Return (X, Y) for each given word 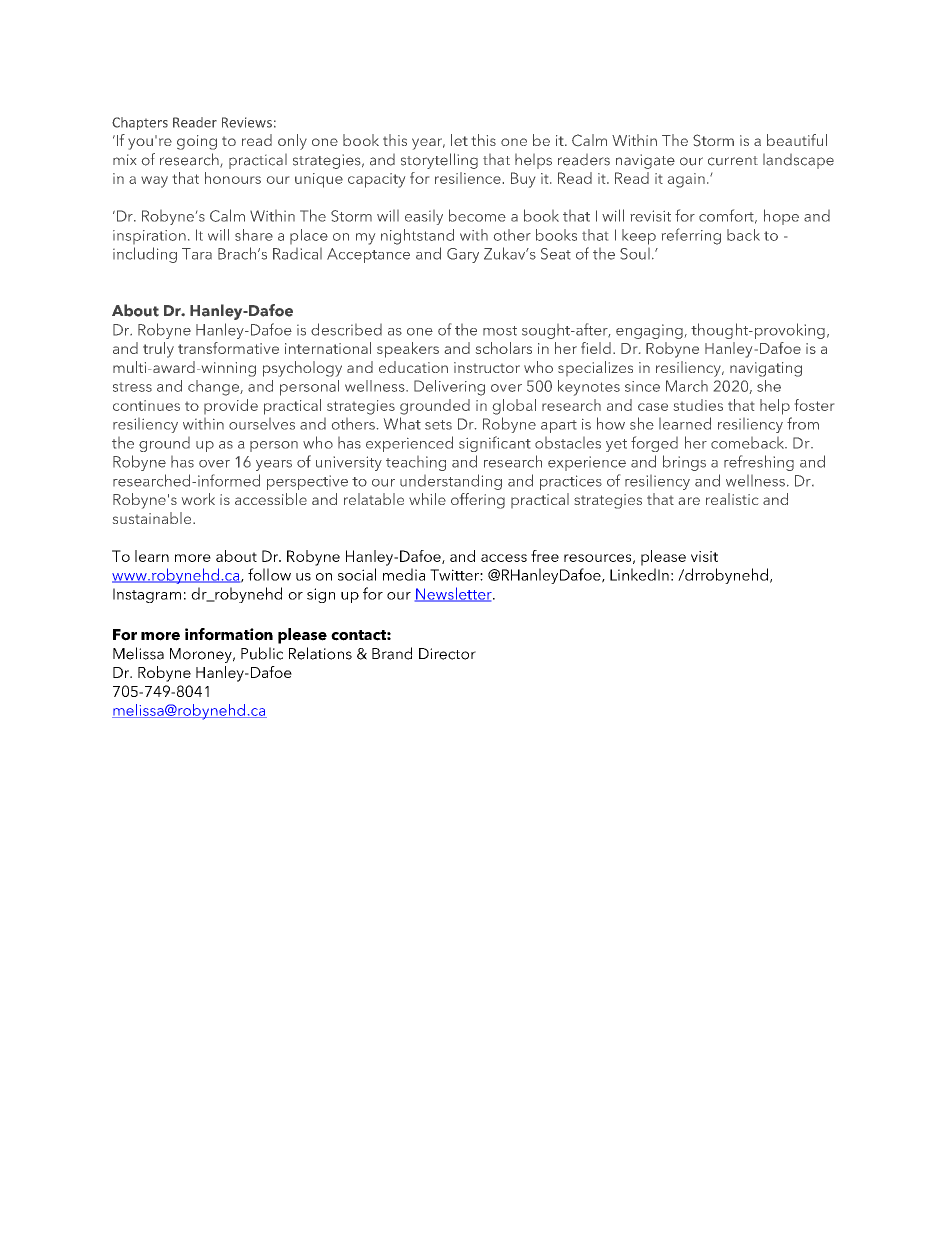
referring (691, 236)
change (214, 388)
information (229, 634)
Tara (197, 254)
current (733, 161)
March (687, 386)
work (198, 499)
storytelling (439, 161)
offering (478, 501)
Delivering (449, 388)
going (197, 142)
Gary (463, 255)
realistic (732, 499)
